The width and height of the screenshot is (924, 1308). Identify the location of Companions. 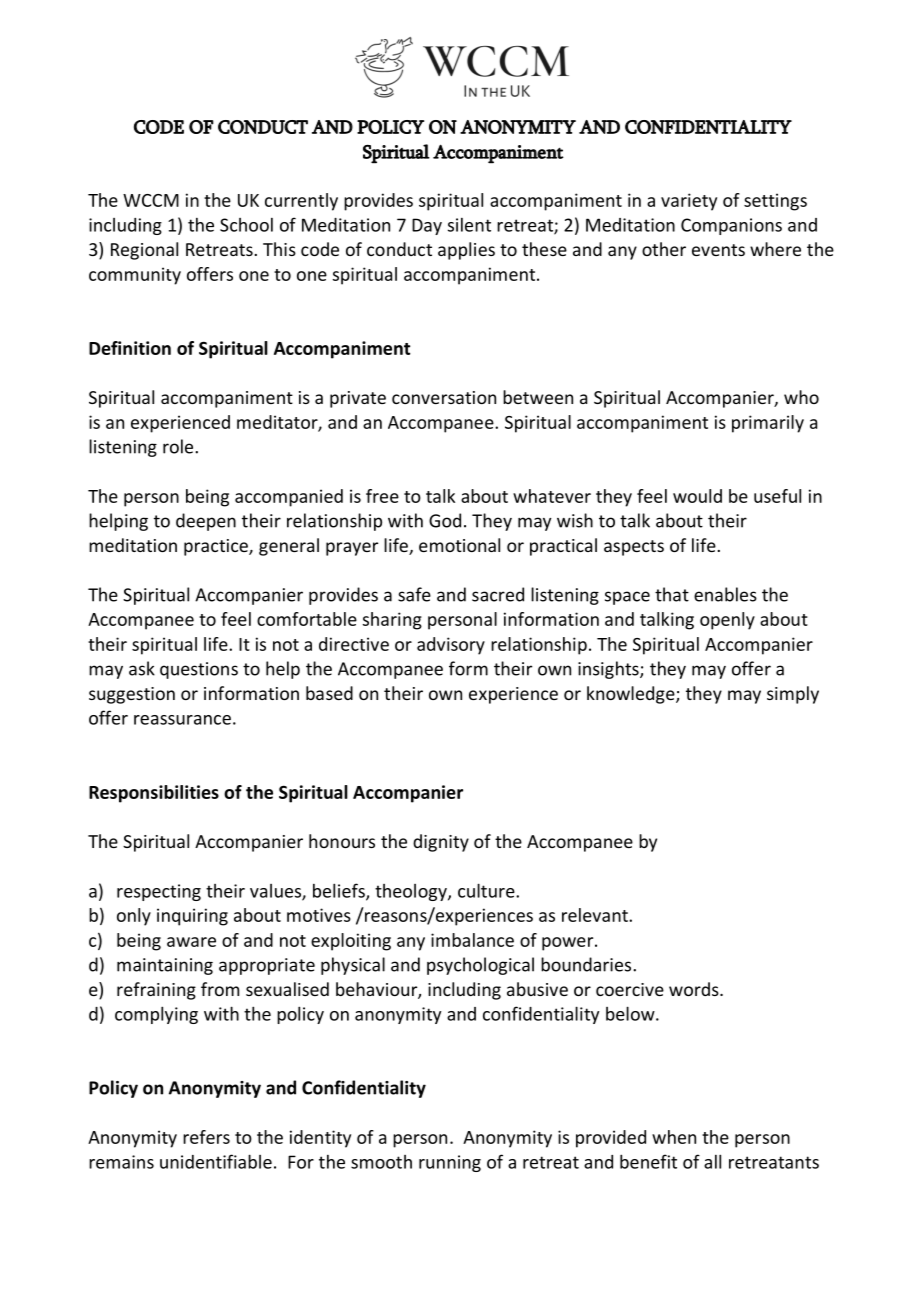
(731, 226).
